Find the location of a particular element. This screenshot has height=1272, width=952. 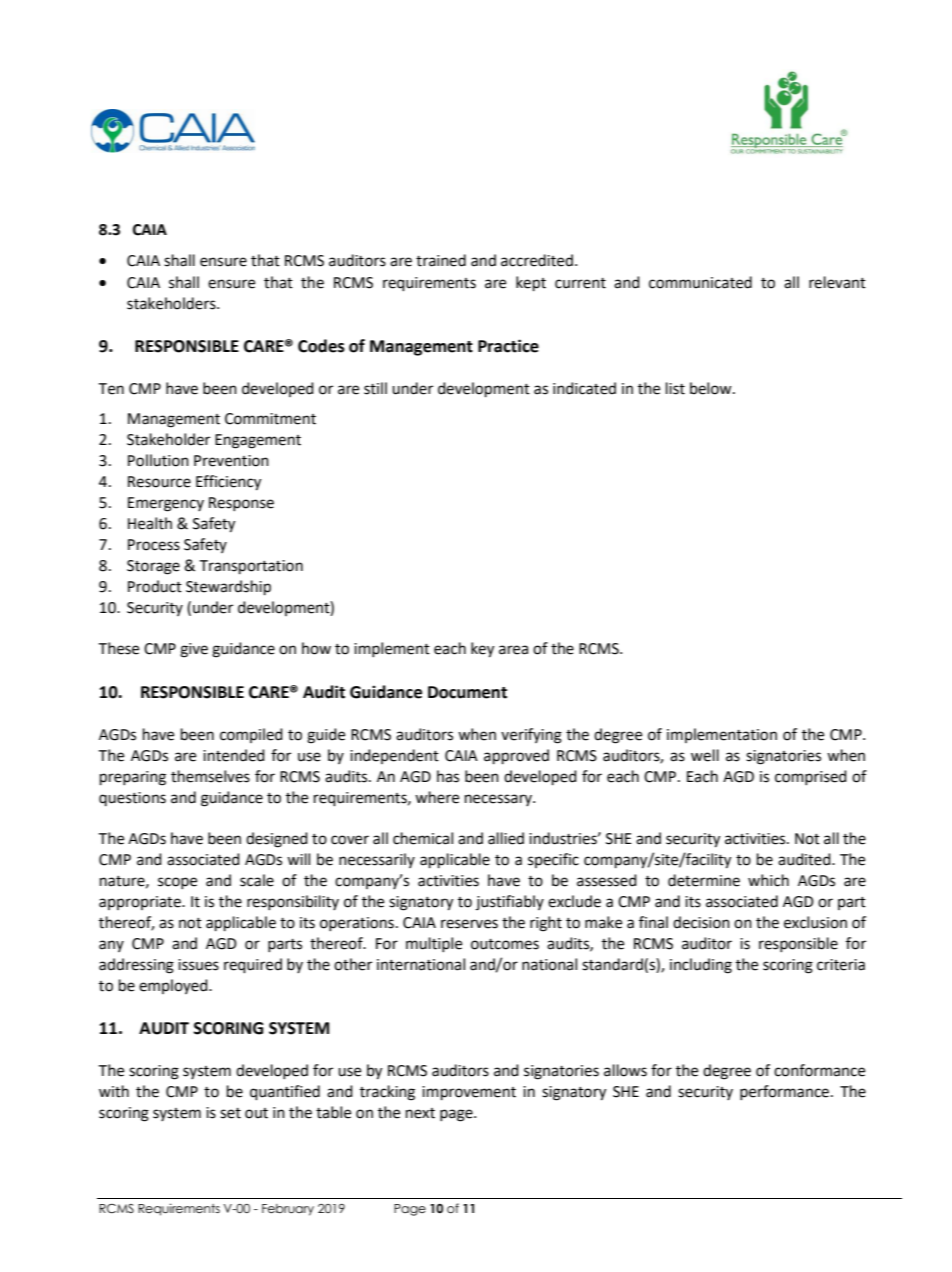

key is located at coordinates (482, 650).
